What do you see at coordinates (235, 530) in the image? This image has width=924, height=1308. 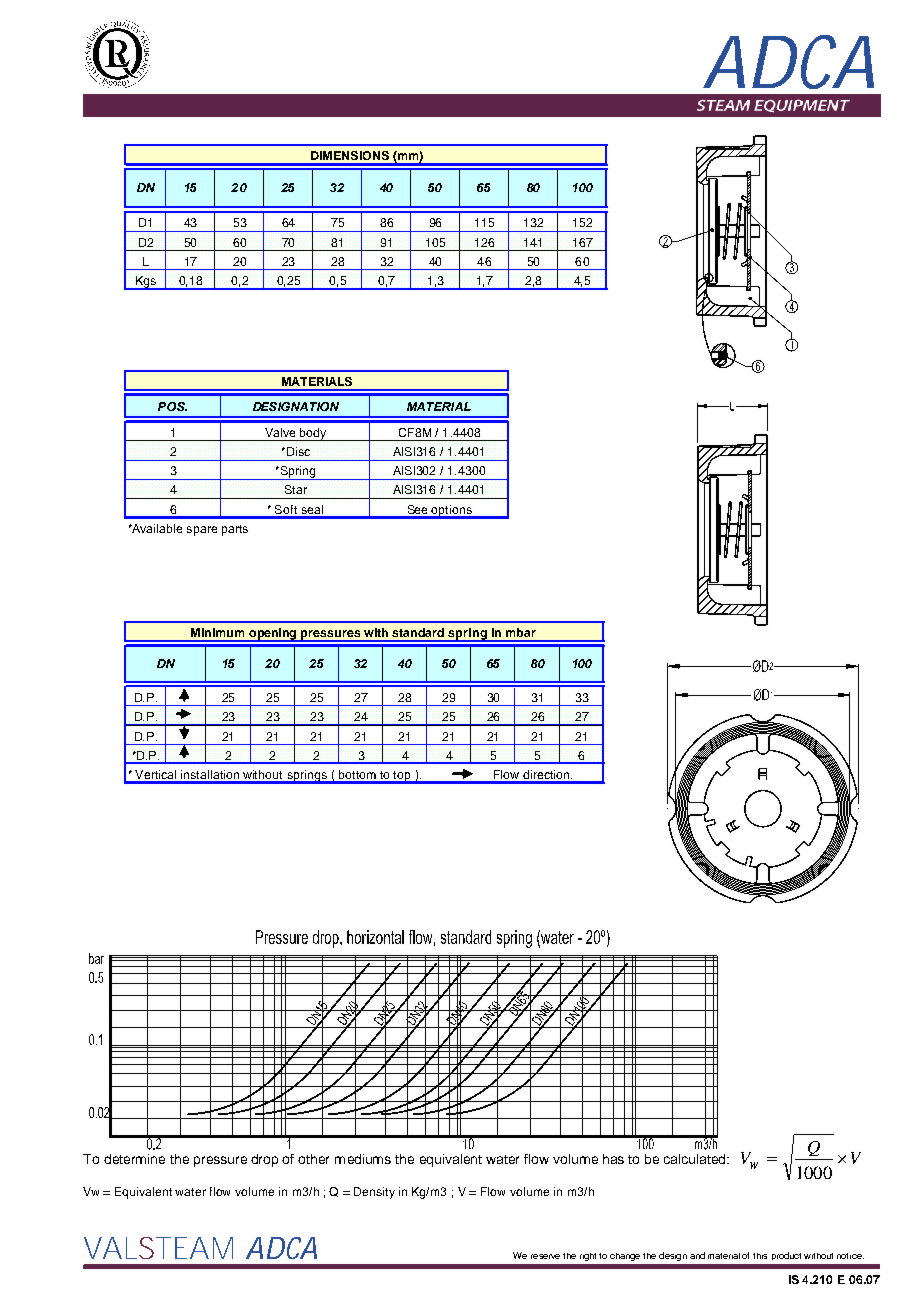 I see `parts` at bounding box center [235, 530].
